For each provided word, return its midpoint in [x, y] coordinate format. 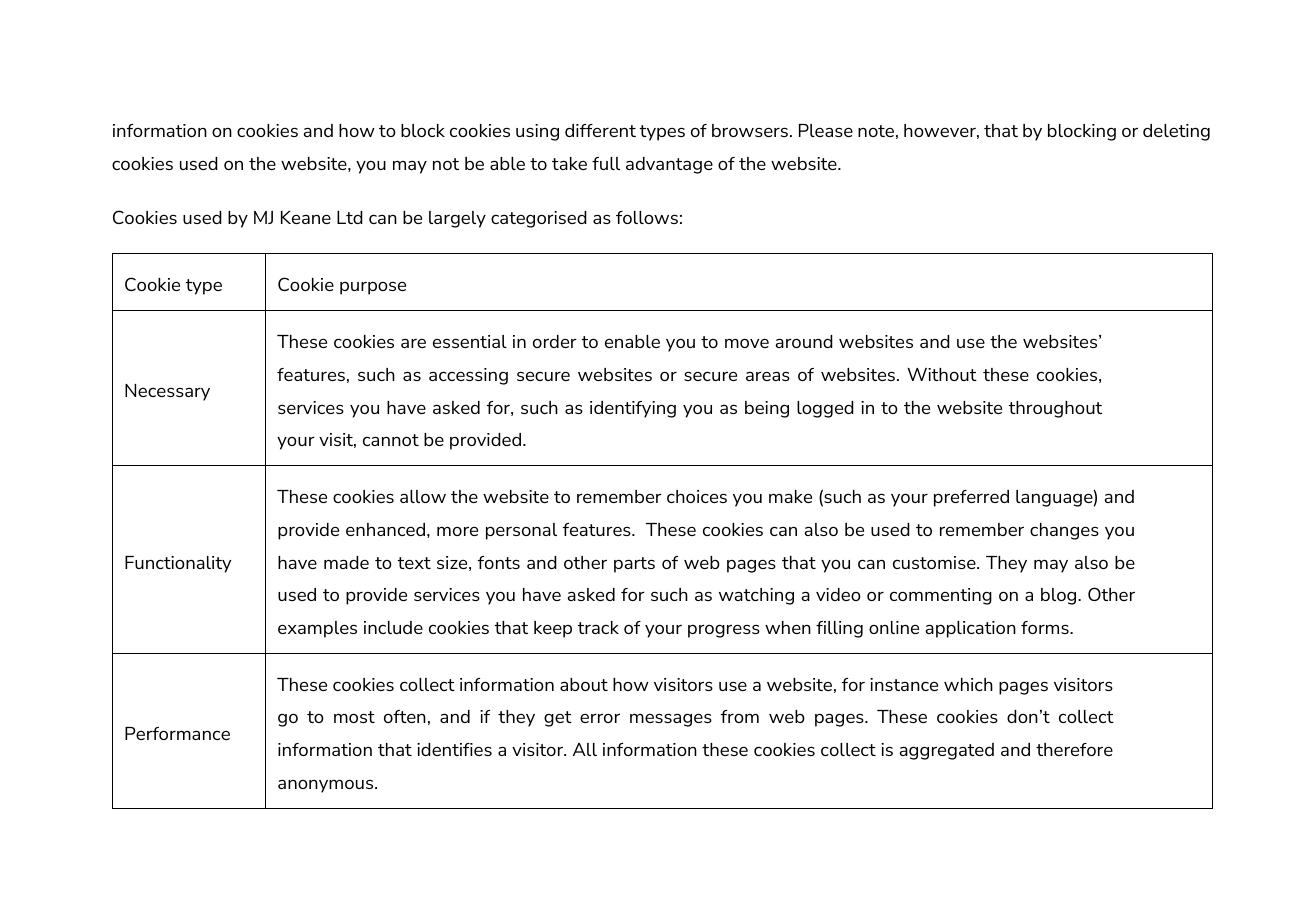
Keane [306, 217]
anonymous [327, 786]
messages [671, 720]
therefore [1074, 749]
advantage [669, 165]
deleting [1176, 132]
